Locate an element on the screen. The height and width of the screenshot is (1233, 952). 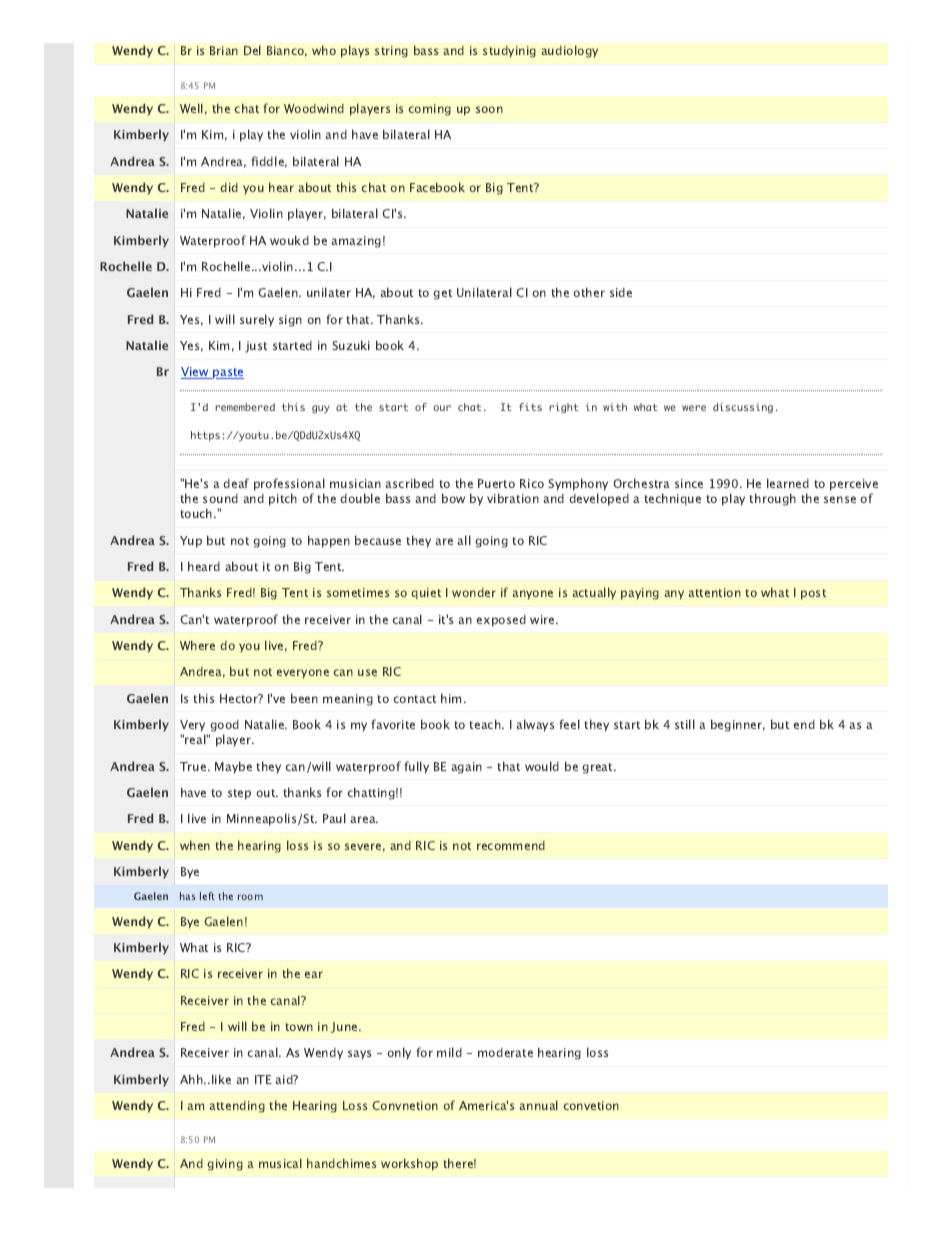
audiology is located at coordinates (569, 51).
